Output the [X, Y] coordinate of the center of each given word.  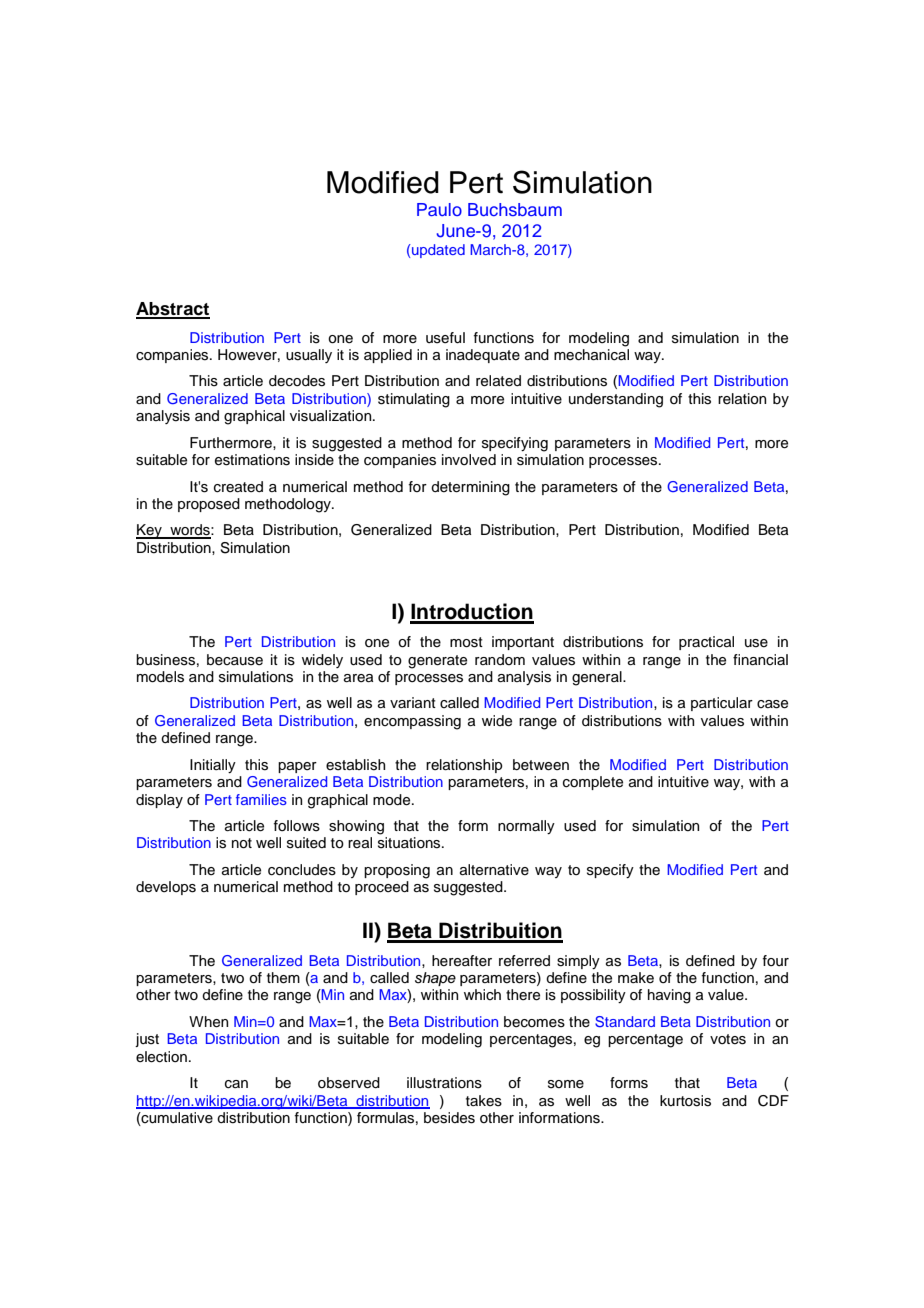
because [235, 660]
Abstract [173, 310]
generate [437, 662]
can [236, 1084]
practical [706, 643]
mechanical [591, 355]
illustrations [444, 1083]
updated [437, 251]
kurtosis [685, 1101]
